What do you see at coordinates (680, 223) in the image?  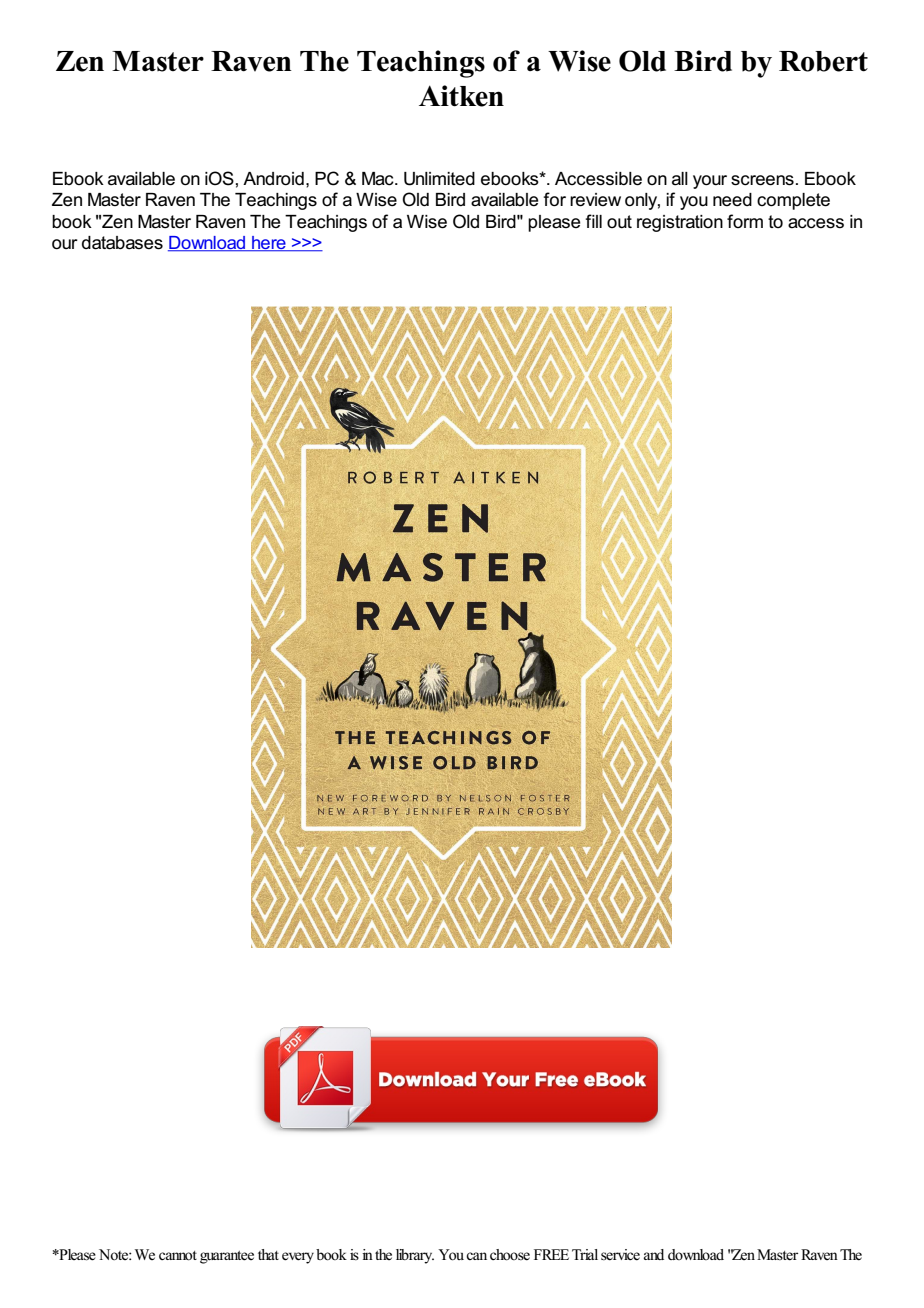 I see `registration` at bounding box center [680, 223].
